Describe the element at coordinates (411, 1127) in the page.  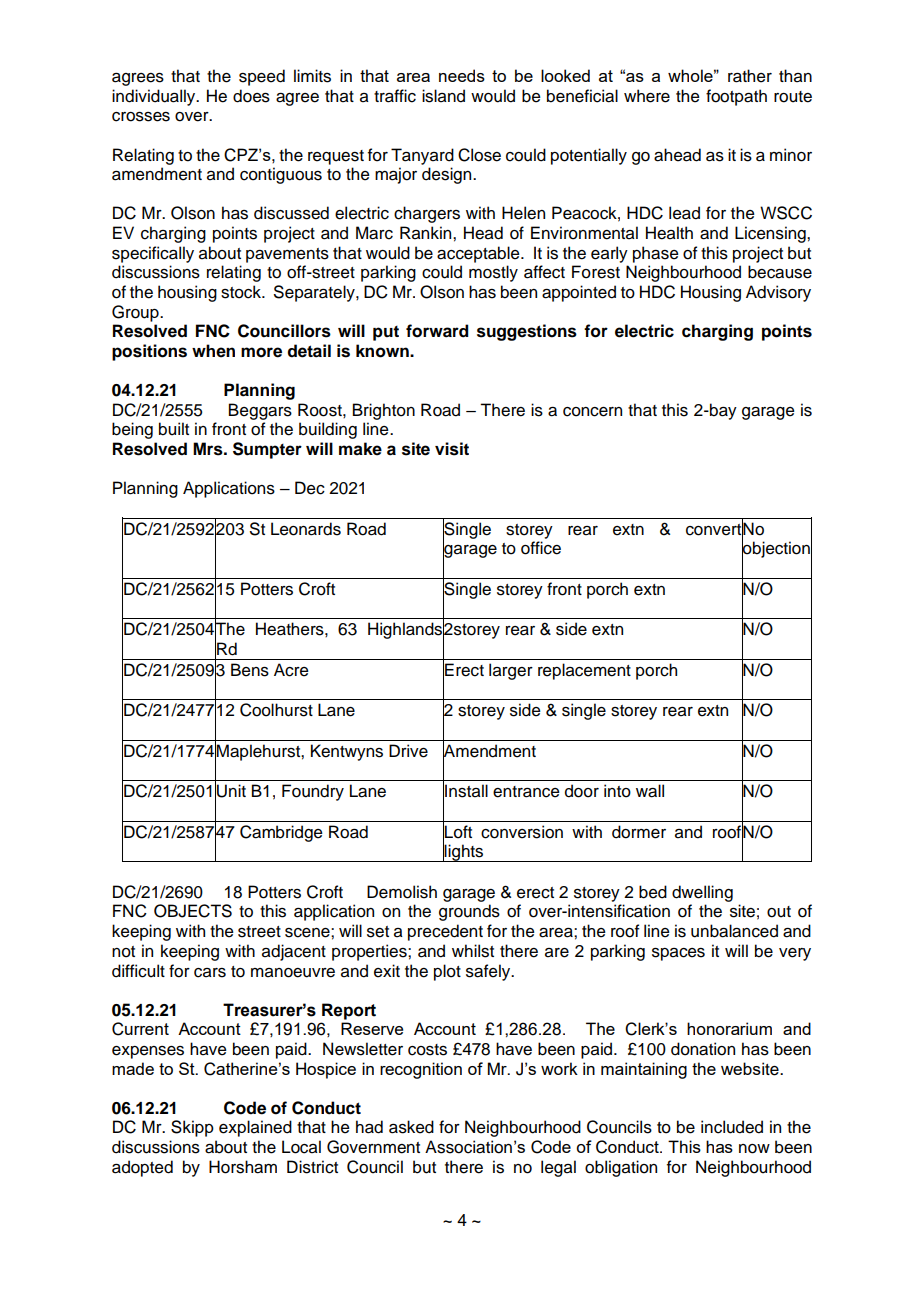
I see `asked` at that location.
